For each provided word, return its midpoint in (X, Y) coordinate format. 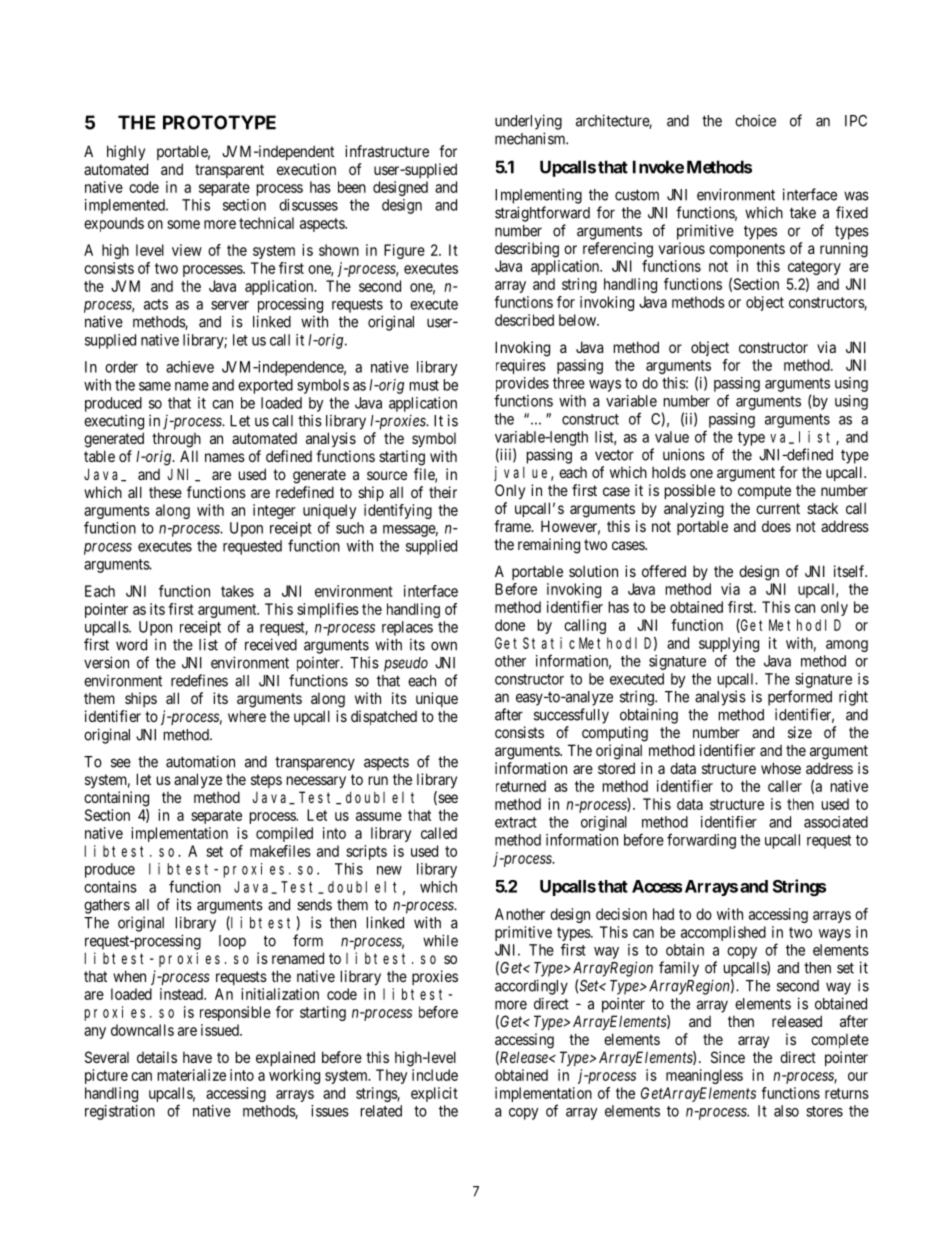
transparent (229, 171)
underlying (528, 122)
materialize (192, 1075)
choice (755, 120)
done (510, 625)
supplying (729, 644)
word (131, 645)
